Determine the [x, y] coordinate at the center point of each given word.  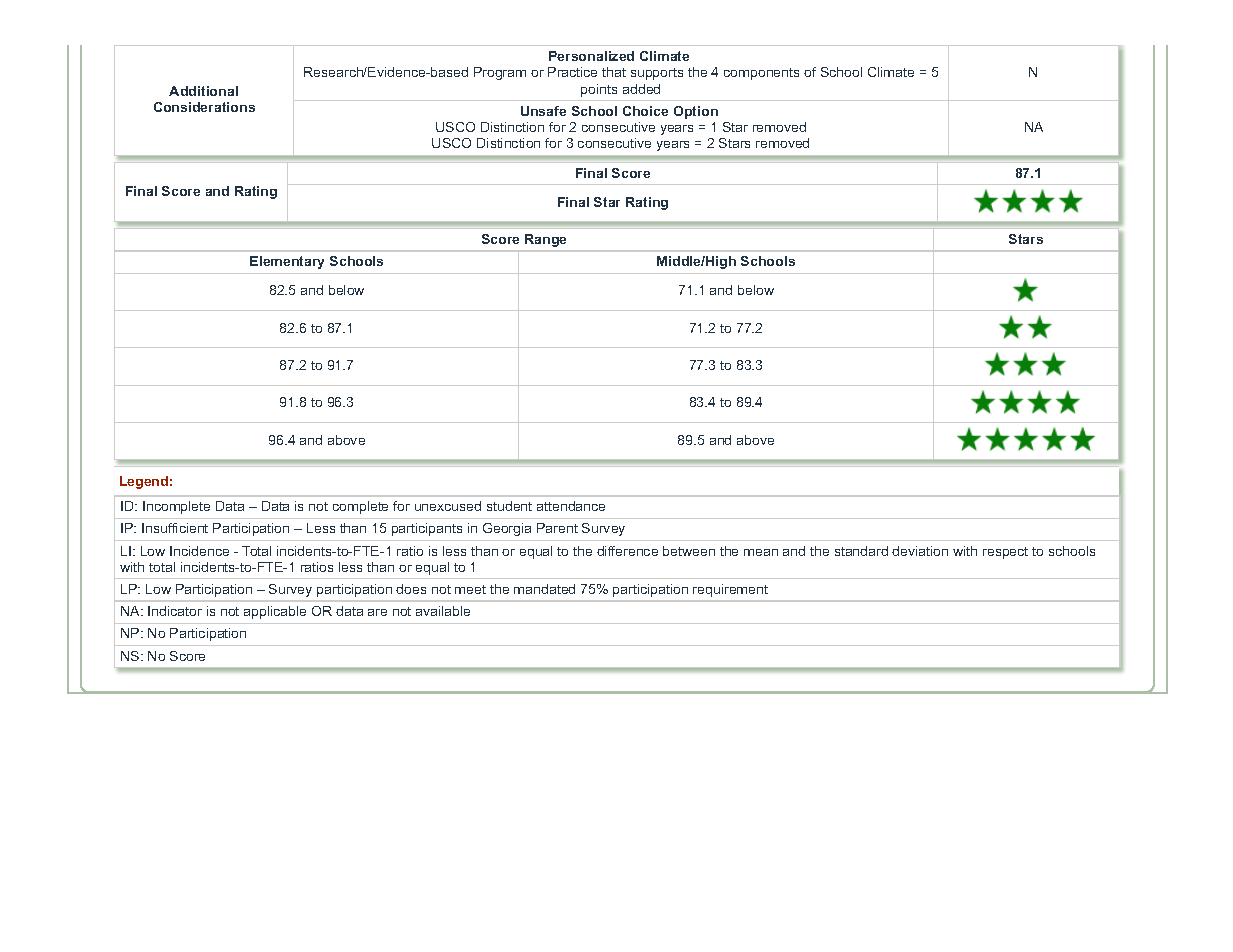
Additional [203, 91]
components [761, 74]
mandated [544, 589]
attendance [571, 506]
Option [696, 112]
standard [861, 551]
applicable [275, 612]
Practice [572, 72]
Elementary [287, 262]
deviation [920, 551]
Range [545, 240]
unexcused [448, 506]
